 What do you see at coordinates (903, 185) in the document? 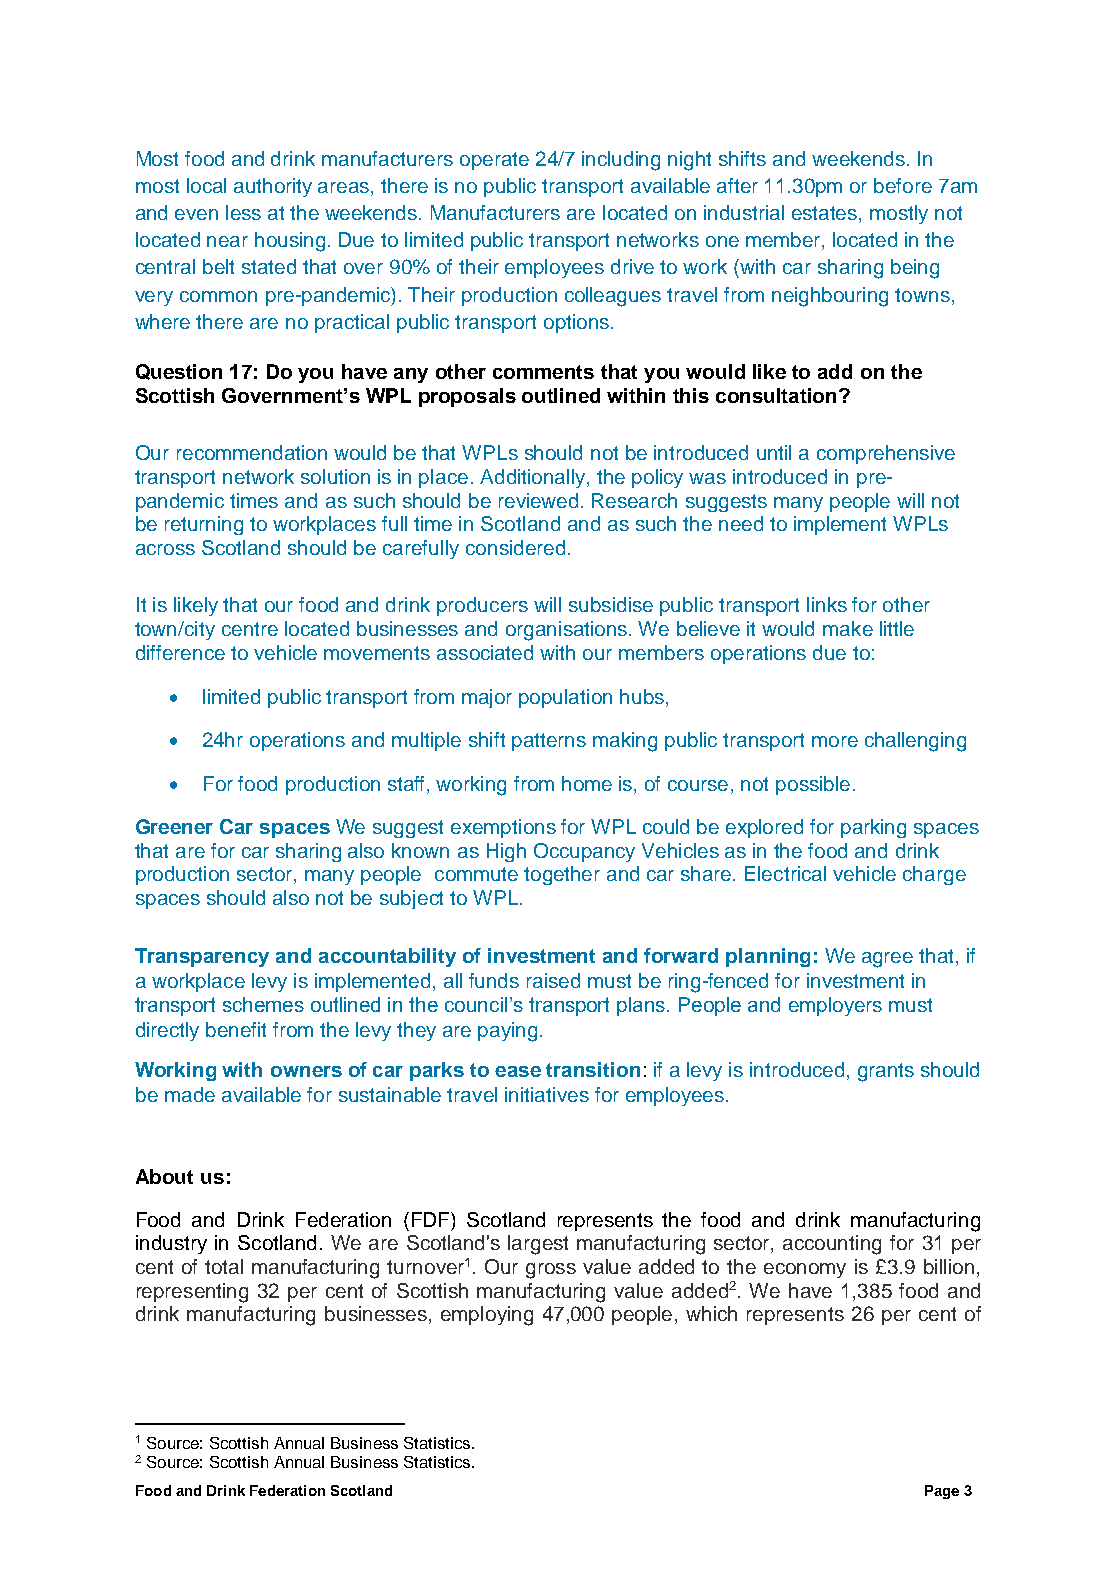
I see `before` at bounding box center [903, 185].
